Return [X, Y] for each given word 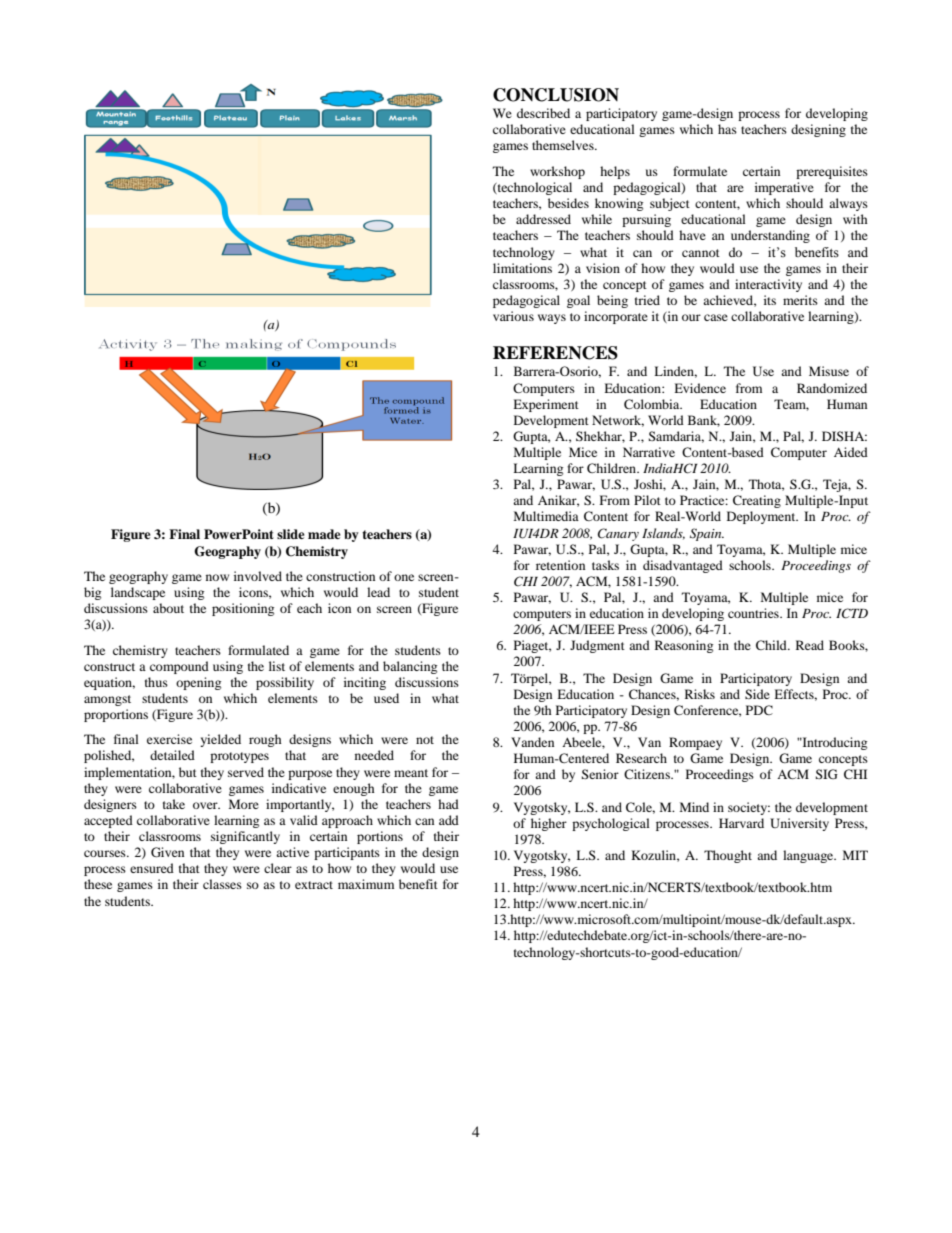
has [727, 129]
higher [549, 824]
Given [167, 852]
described [543, 113]
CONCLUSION [556, 95]
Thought [728, 856]
